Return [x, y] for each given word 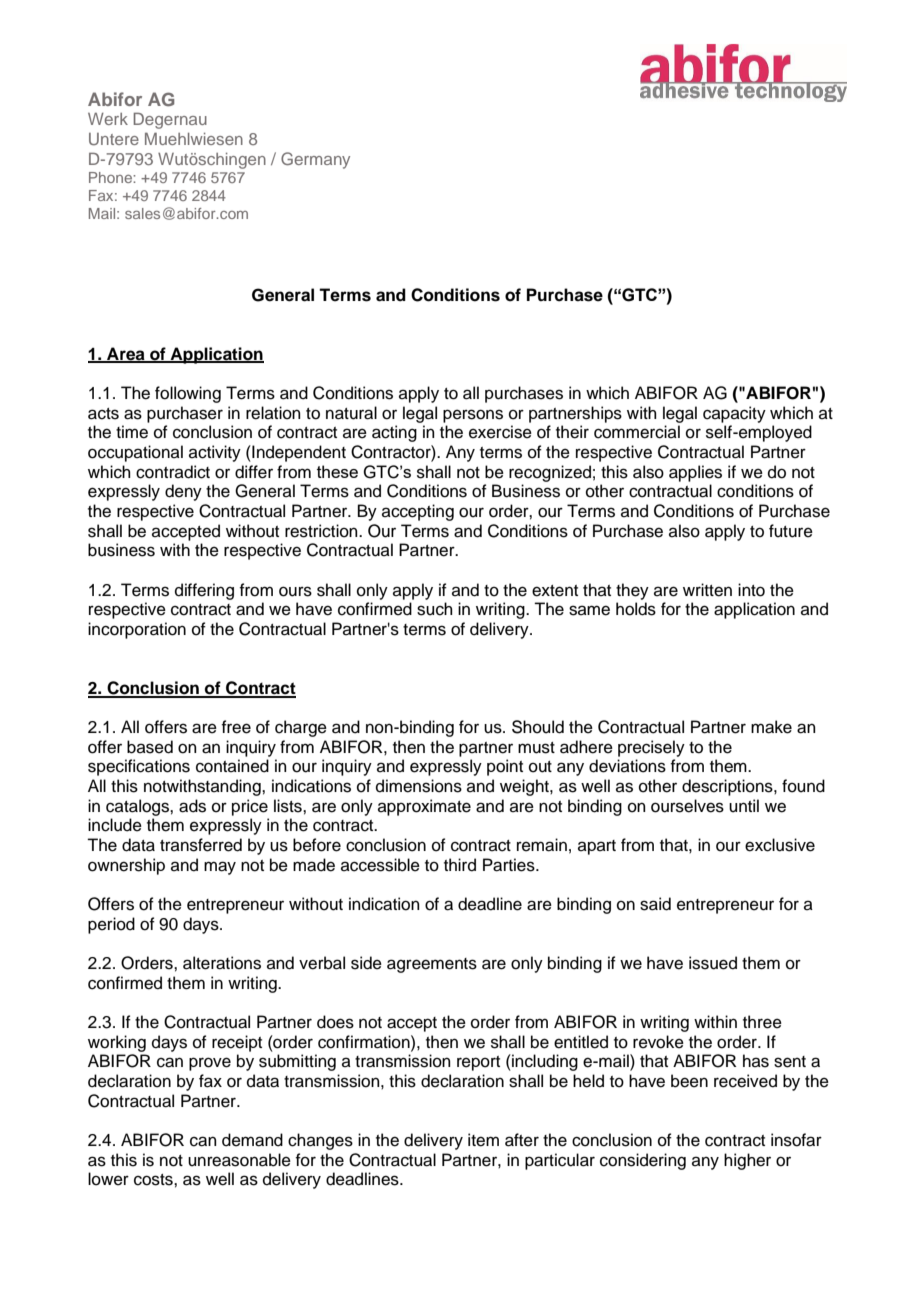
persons [473, 416]
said [655, 904]
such [435, 609]
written [707, 590]
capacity [734, 414]
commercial [637, 432]
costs [154, 1180]
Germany [315, 160]
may [220, 868]
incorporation [137, 630]
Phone [111, 177]
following [188, 394]
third [460, 865]
